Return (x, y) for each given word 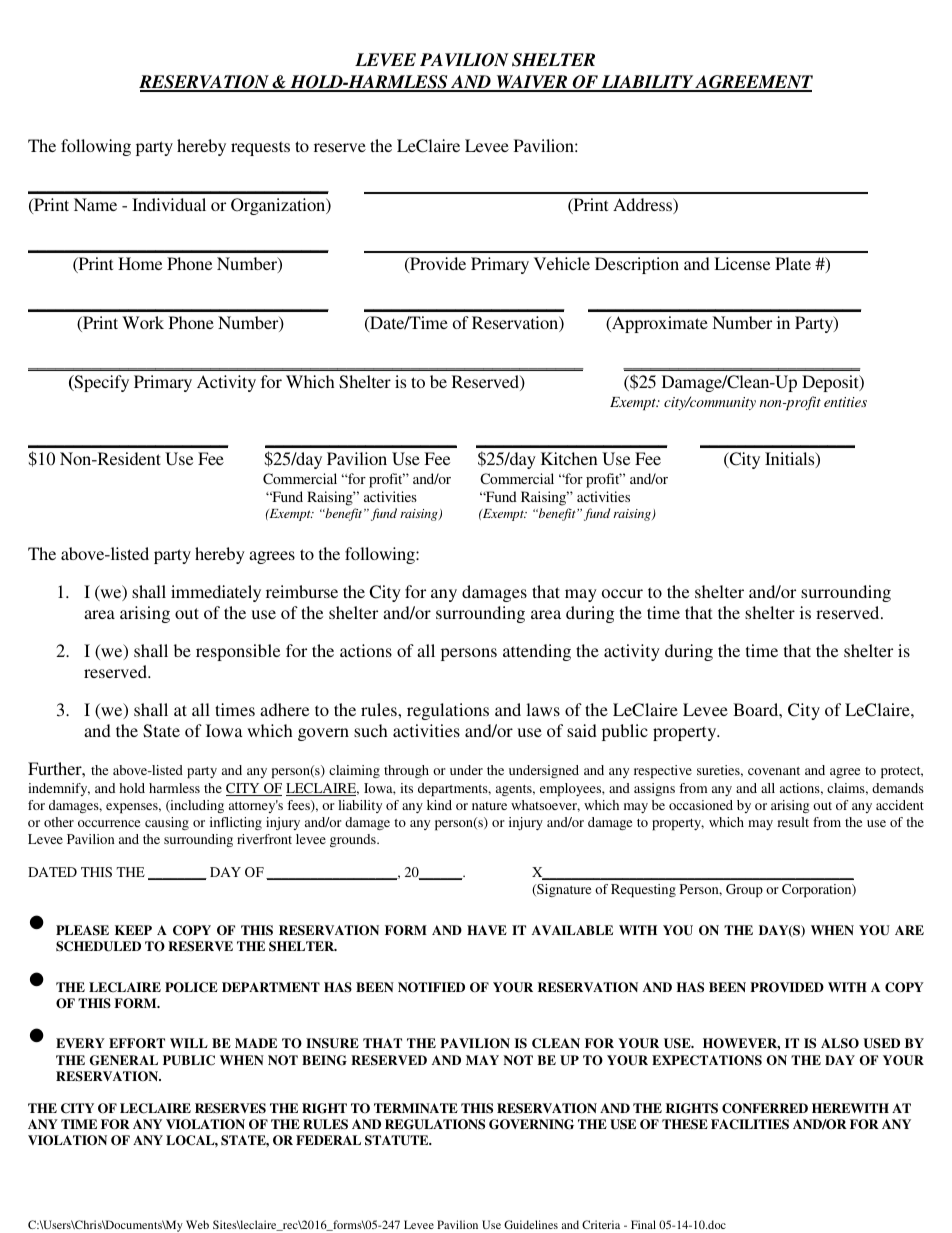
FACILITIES (750, 1124)
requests (260, 148)
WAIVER (532, 83)
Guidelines (531, 1224)
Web (197, 1224)
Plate (793, 263)
